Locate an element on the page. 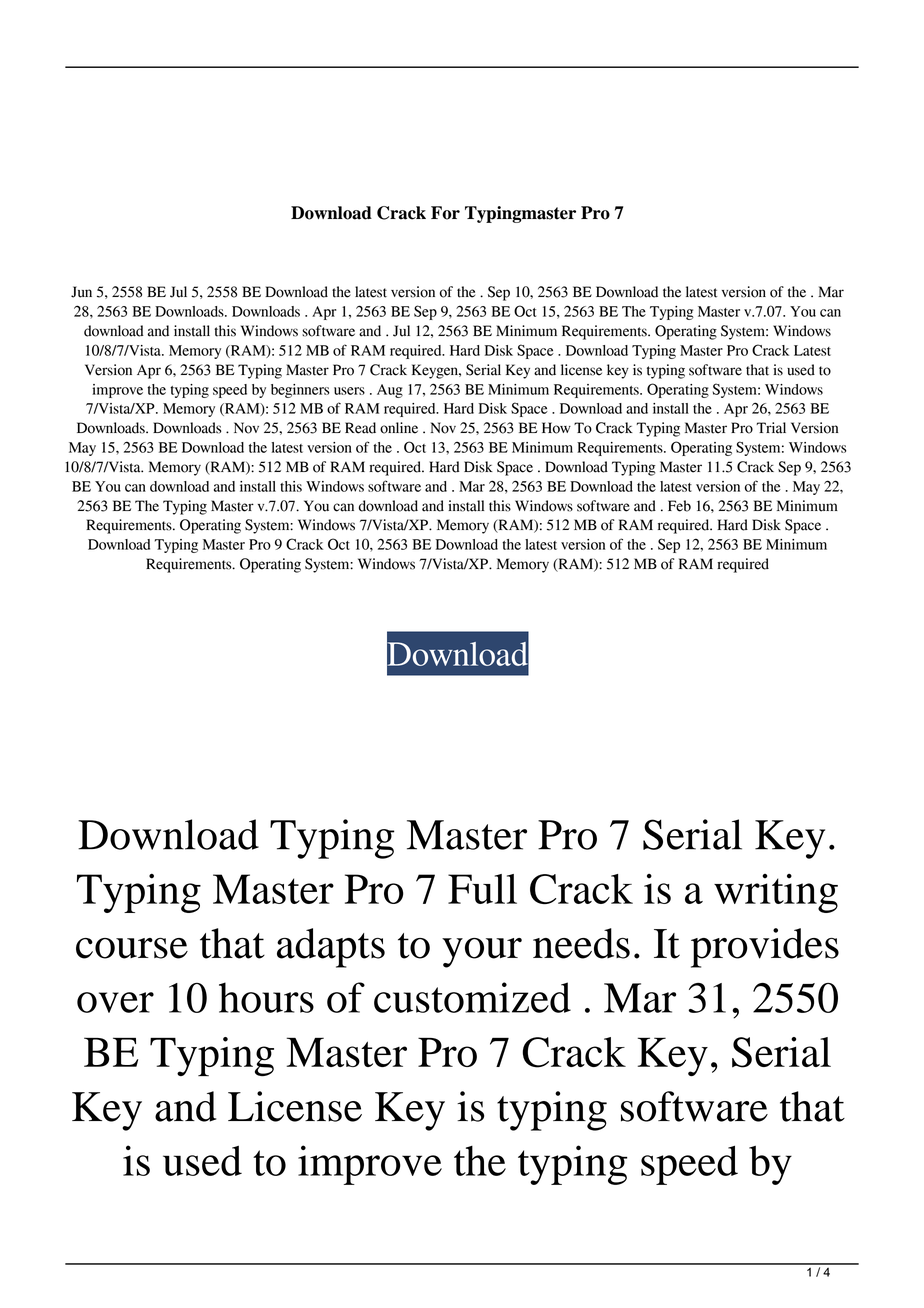 This document has height=1308, width=924. For is located at coordinates (445, 213).
